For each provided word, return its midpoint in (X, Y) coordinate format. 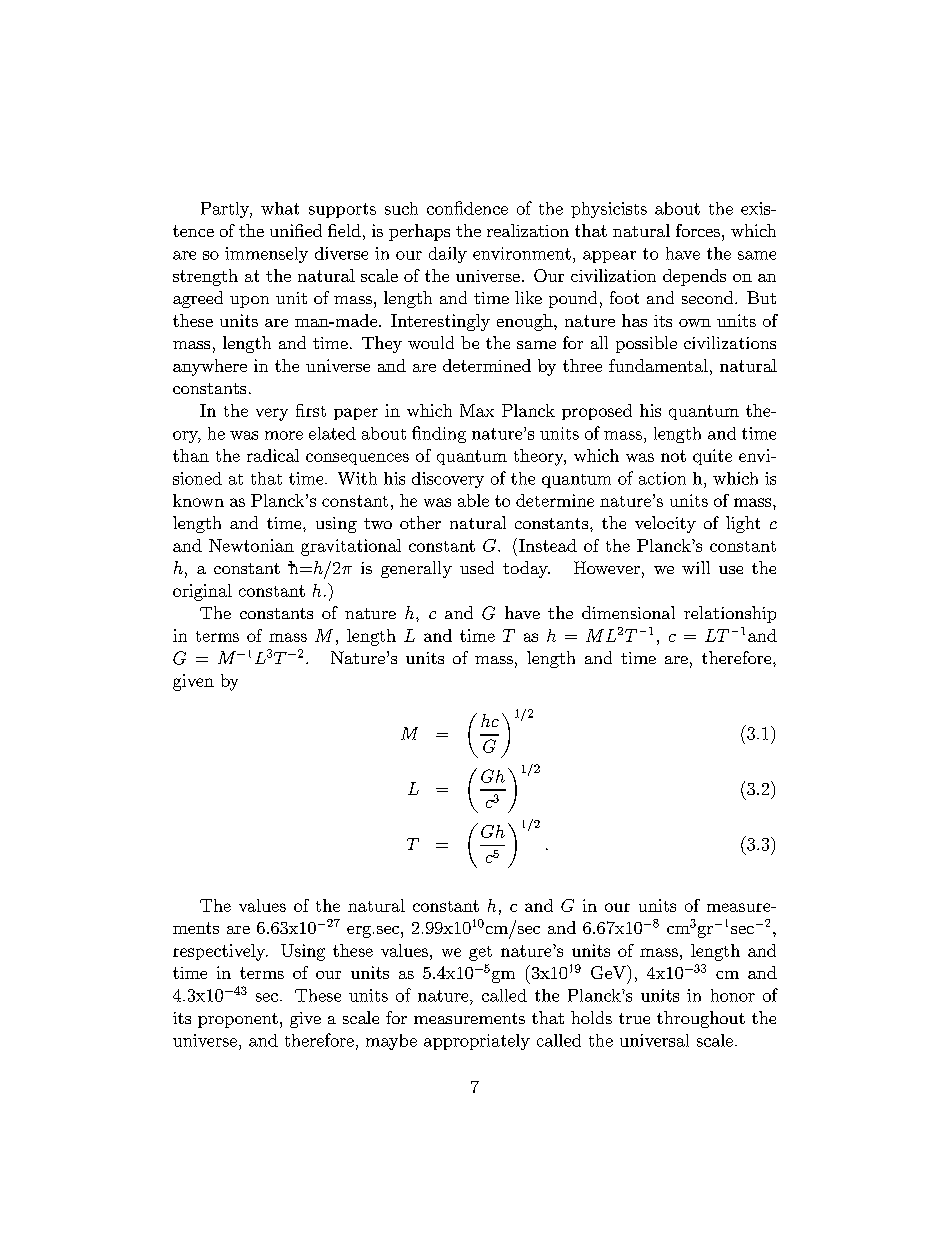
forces (698, 230)
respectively (220, 952)
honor (733, 995)
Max (477, 410)
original (202, 592)
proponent (238, 1020)
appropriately (477, 1042)
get (480, 953)
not (673, 456)
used (477, 567)
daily (448, 255)
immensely (266, 255)
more (284, 435)
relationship (730, 614)
